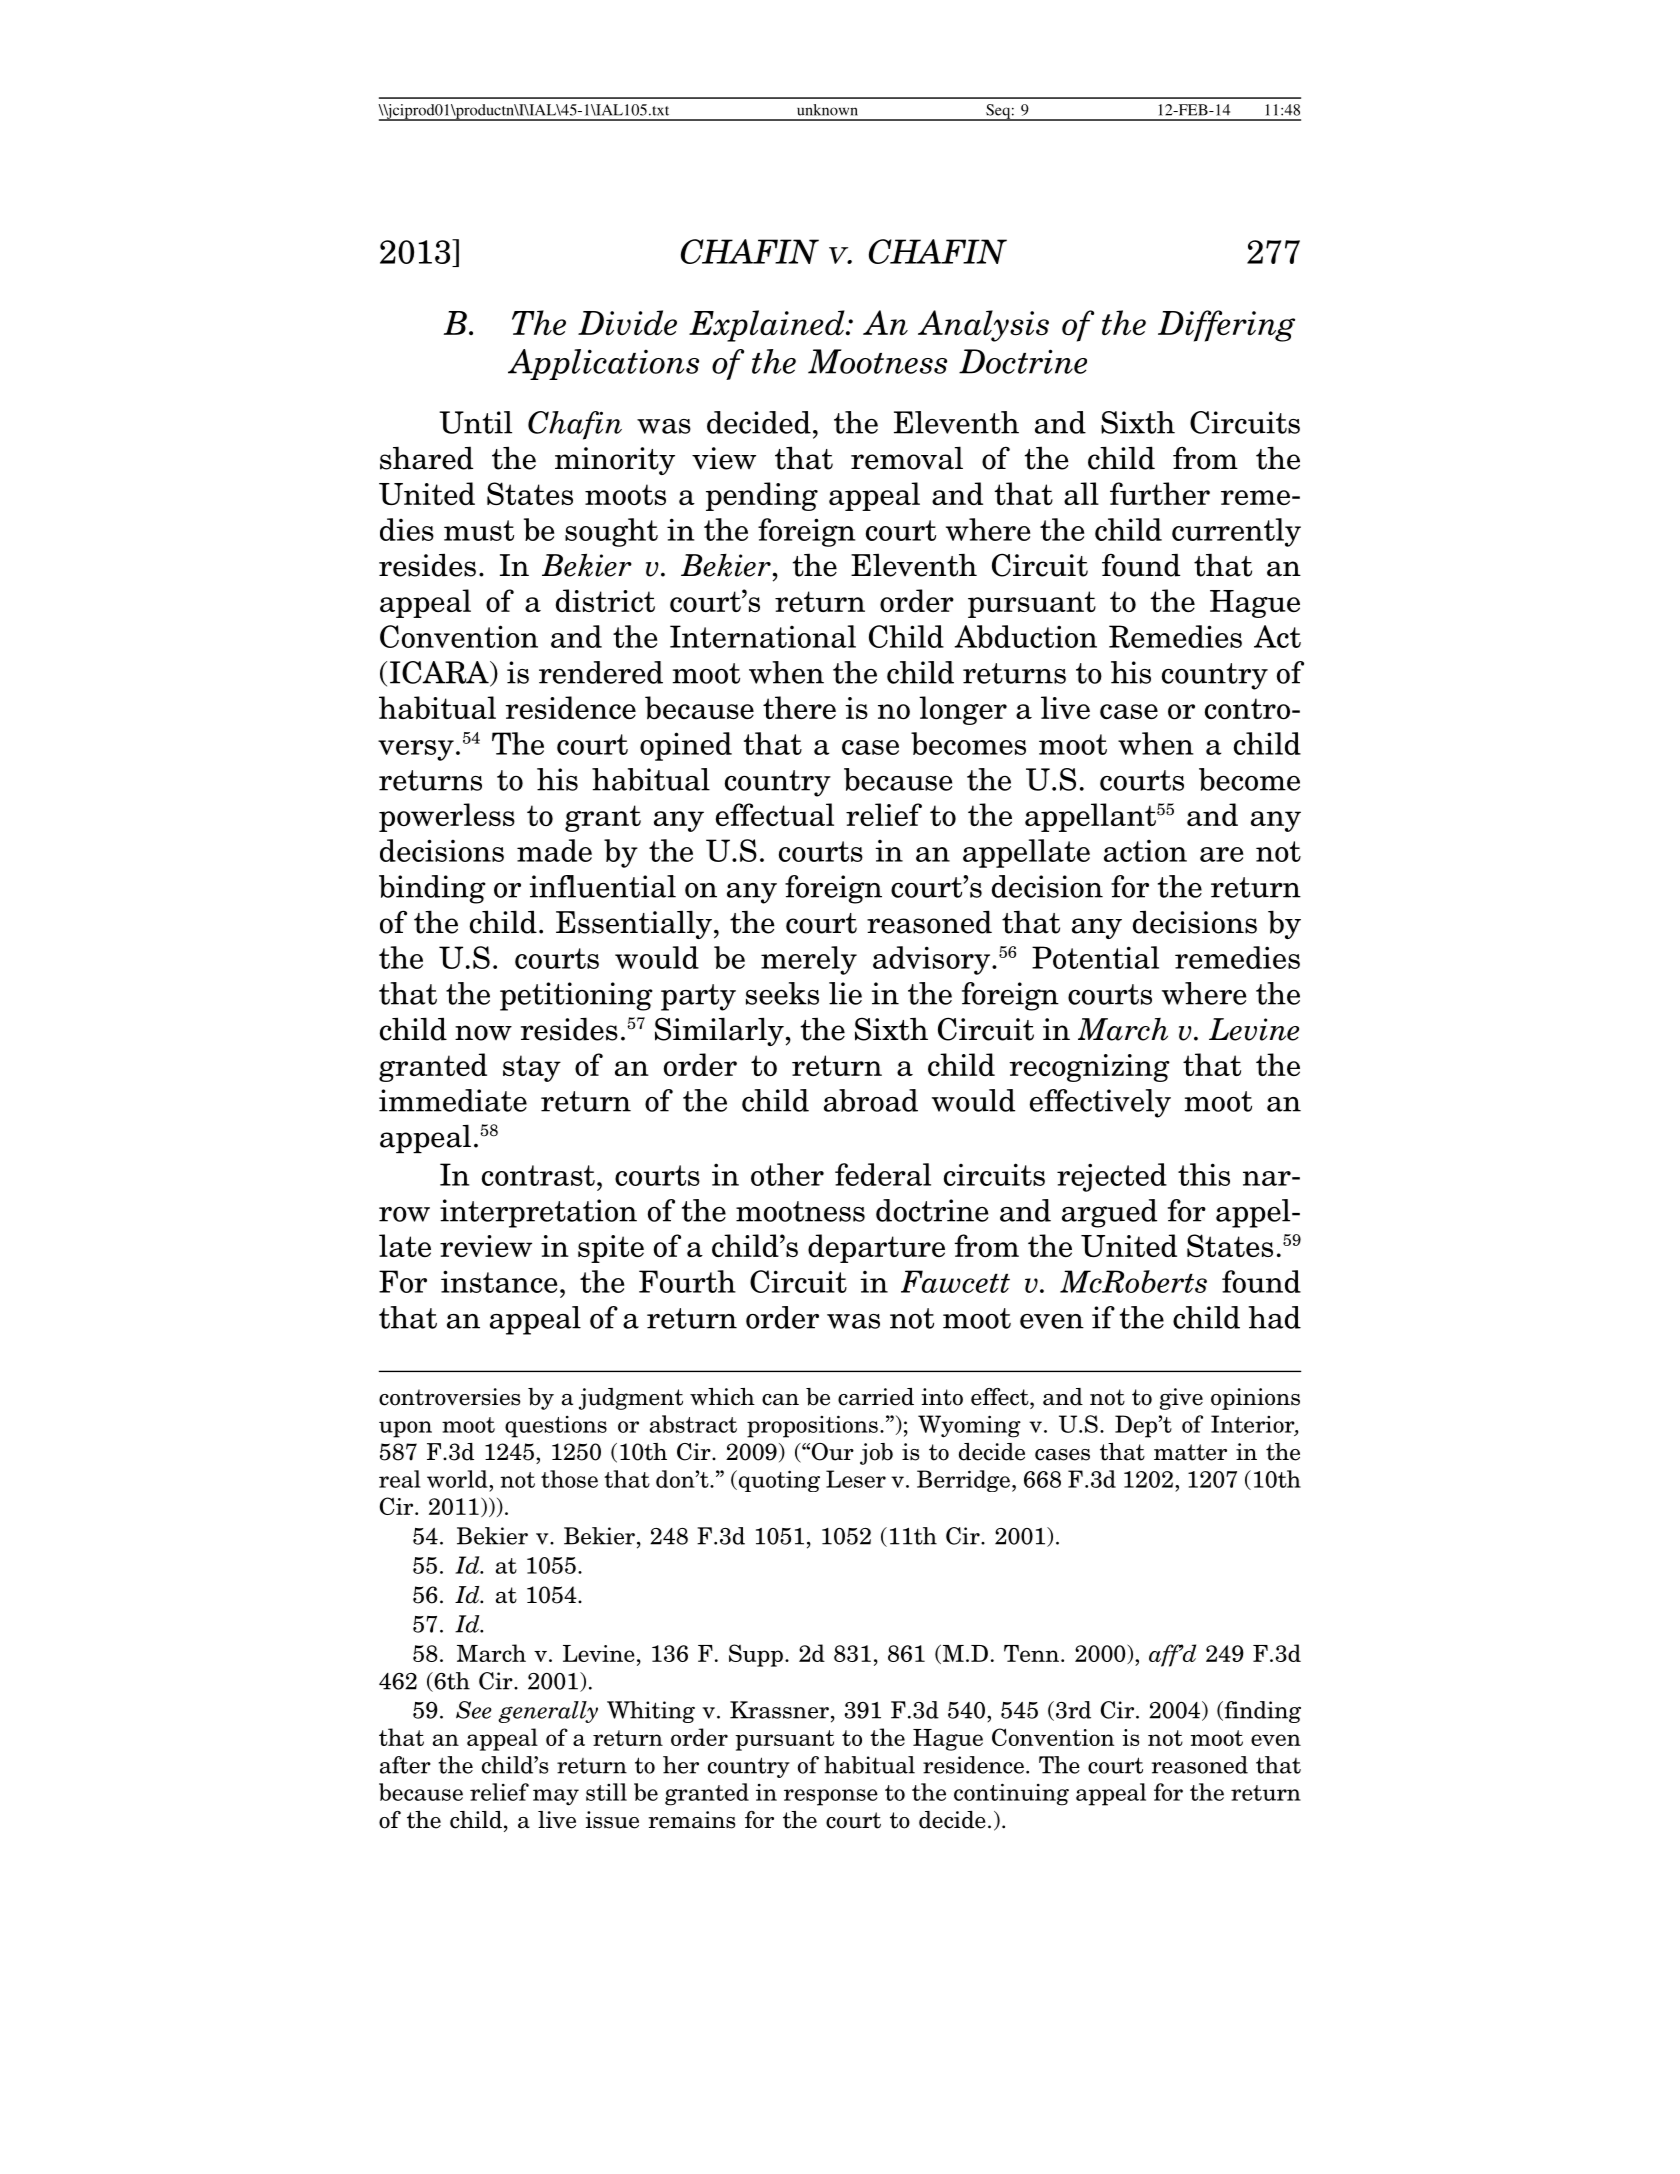 The height and width of the image is (2174, 1680). Describe the element at coordinates (1226, 326) in the image. I see `Differing` at that location.
